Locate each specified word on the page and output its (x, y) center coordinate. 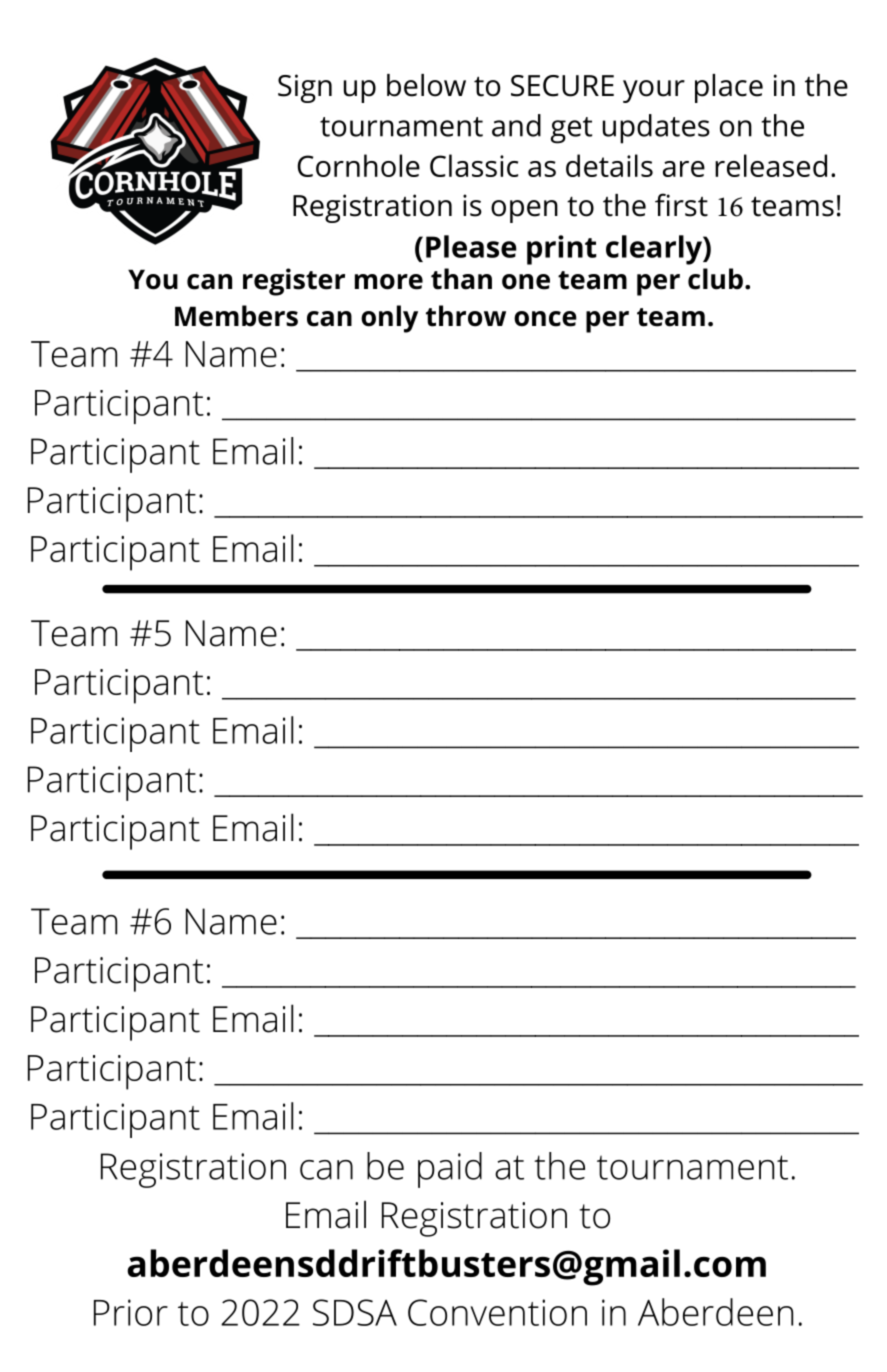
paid (450, 1170)
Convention (497, 1312)
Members (236, 316)
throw (466, 316)
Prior (131, 1312)
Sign (305, 88)
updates (656, 129)
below (426, 85)
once (545, 319)
